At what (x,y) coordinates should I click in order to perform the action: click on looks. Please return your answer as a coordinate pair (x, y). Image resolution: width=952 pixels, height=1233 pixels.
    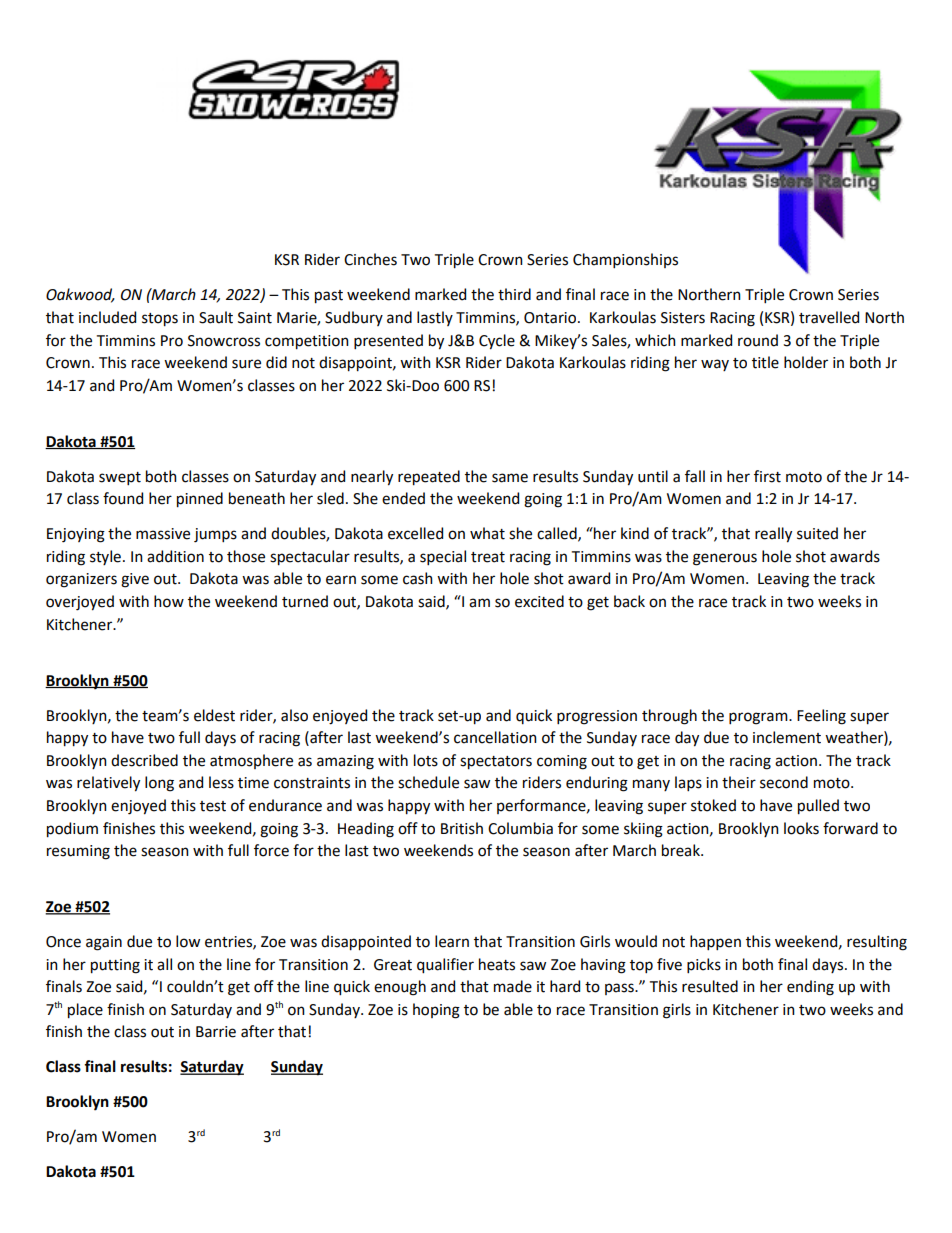
    Looking at the image, I should click on (801, 828).
